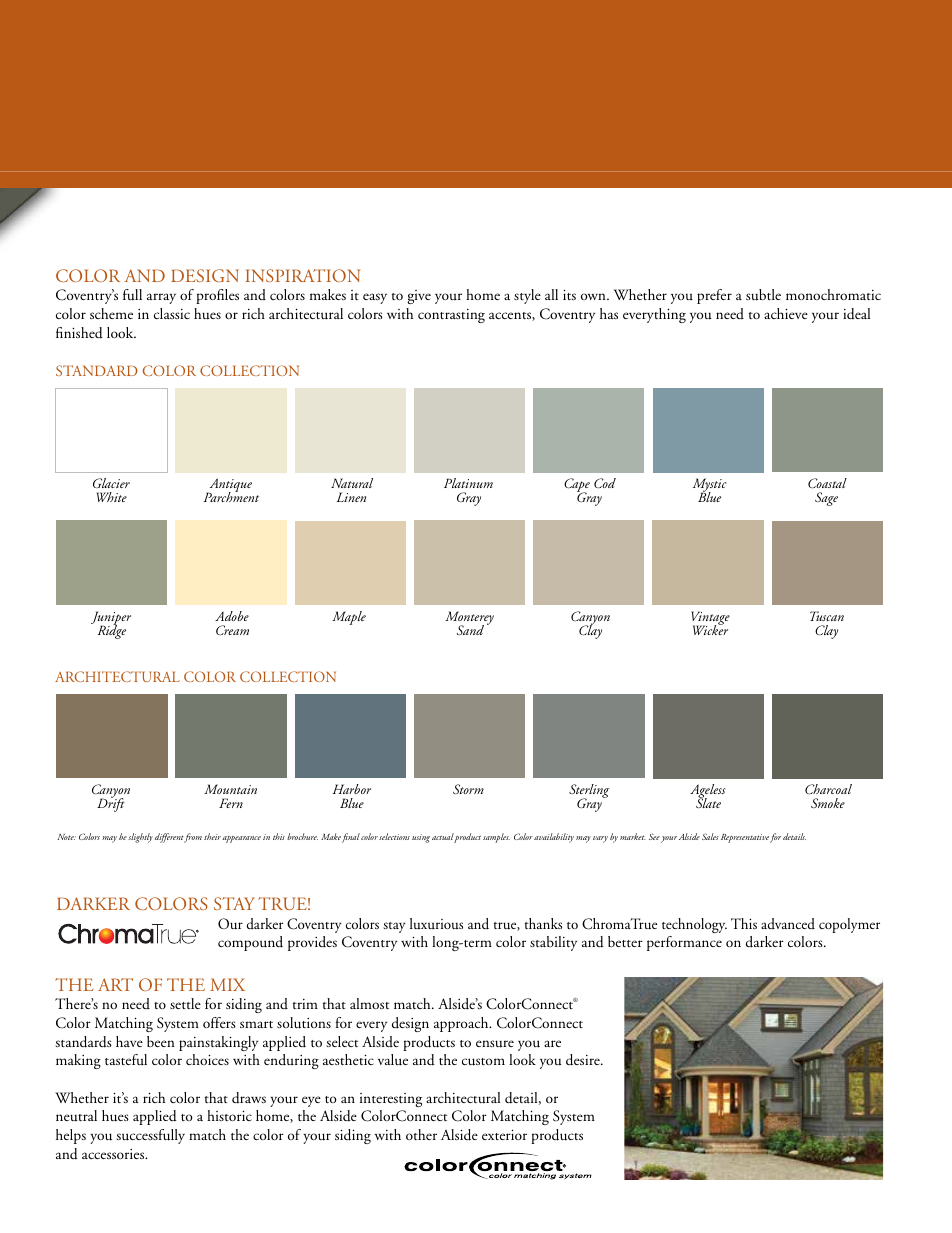  Describe the element at coordinates (763, 295) in the screenshot. I see `subtle` at that location.
